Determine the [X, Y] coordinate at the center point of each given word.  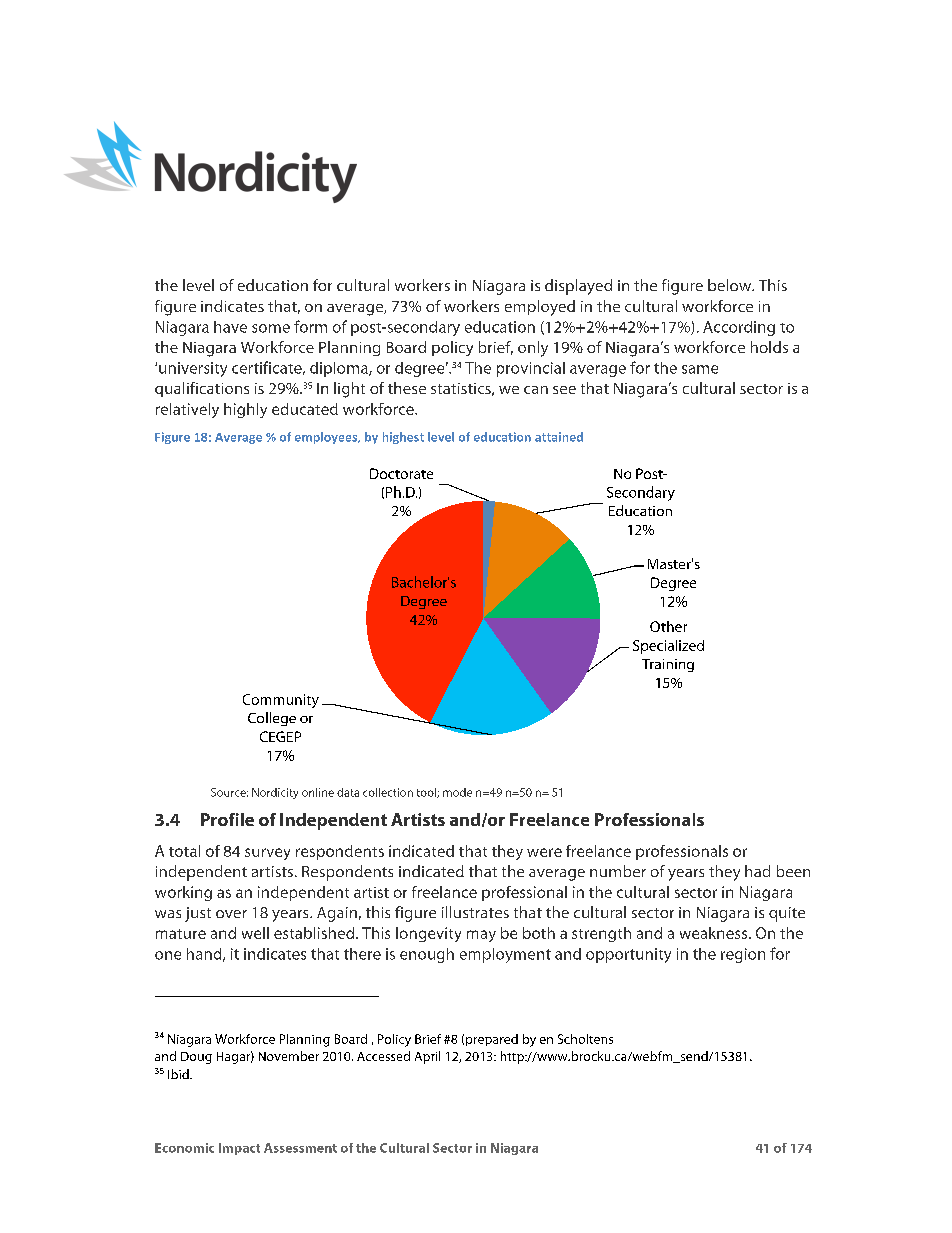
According [739, 328]
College [272, 719]
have [230, 327]
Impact [239, 1149]
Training [668, 665]
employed [540, 308]
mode [457, 792]
